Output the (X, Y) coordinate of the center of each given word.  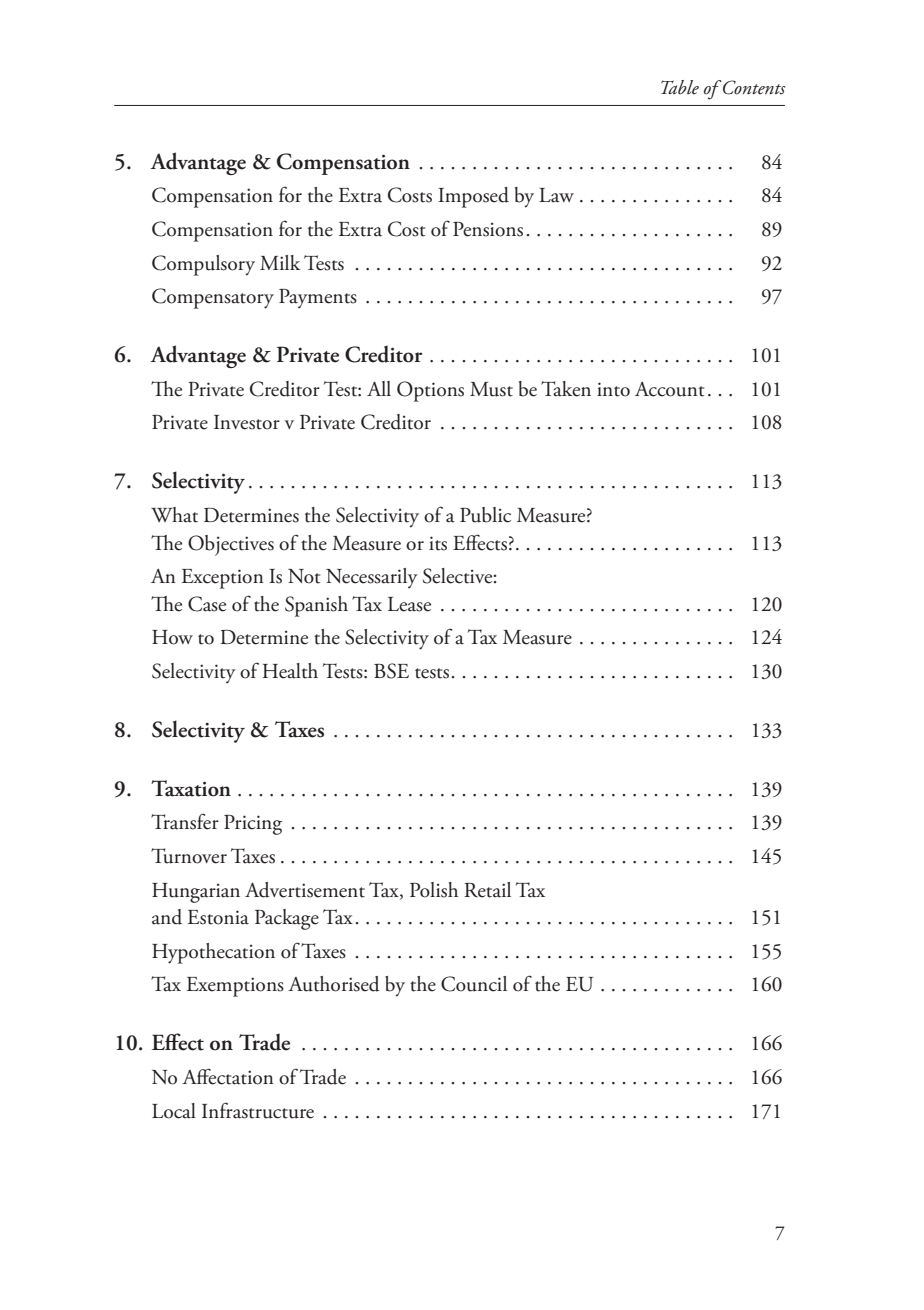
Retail (487, 890)
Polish (434, 890)
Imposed (473, 197)
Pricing (253, 825)
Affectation (228, 1076)
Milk (280, 262)
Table (680, 87)
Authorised (334, 984)
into (613, 389)
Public (485, 515)
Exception (223, 579)
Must (491, 389)
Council (474, 984)
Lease (409, 604)
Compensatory (213, 298)
